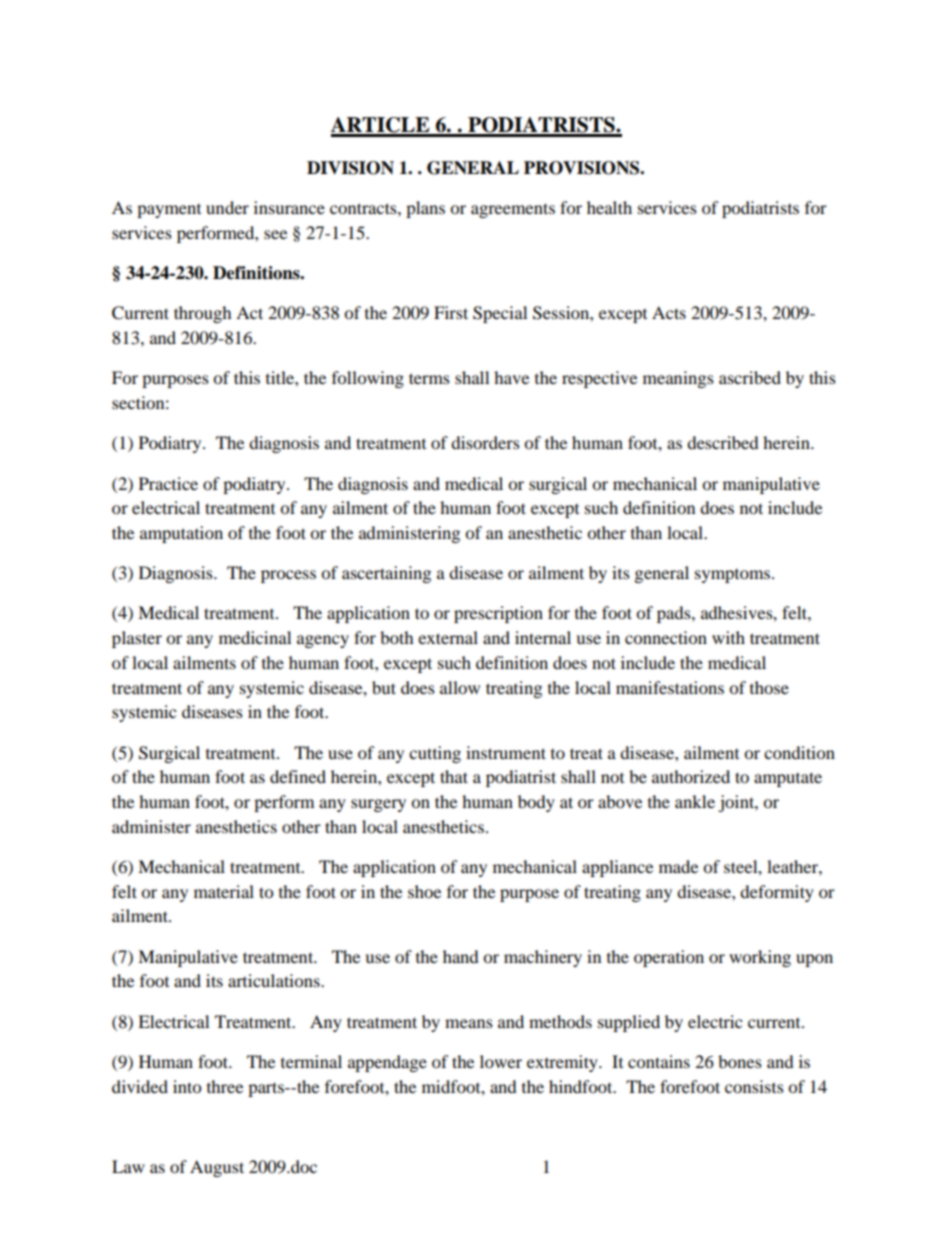 The width and height of the screenshot is (952, 1233). Describe the element at coordinates (255, 637) in the screenshot. I see `medicinal` at that location.
